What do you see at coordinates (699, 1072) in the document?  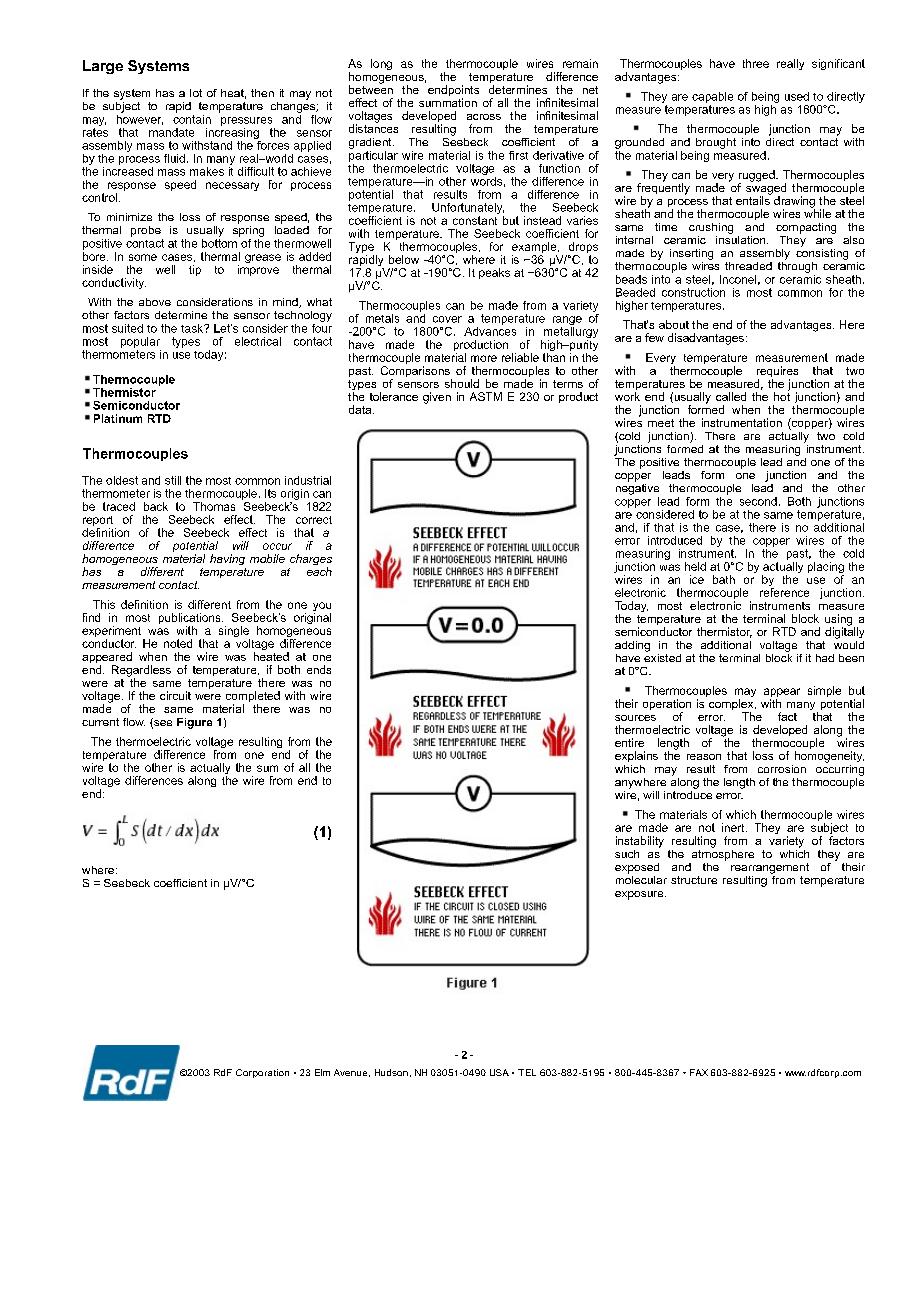 I see `FAX` at bounding box center [699, 1072].
